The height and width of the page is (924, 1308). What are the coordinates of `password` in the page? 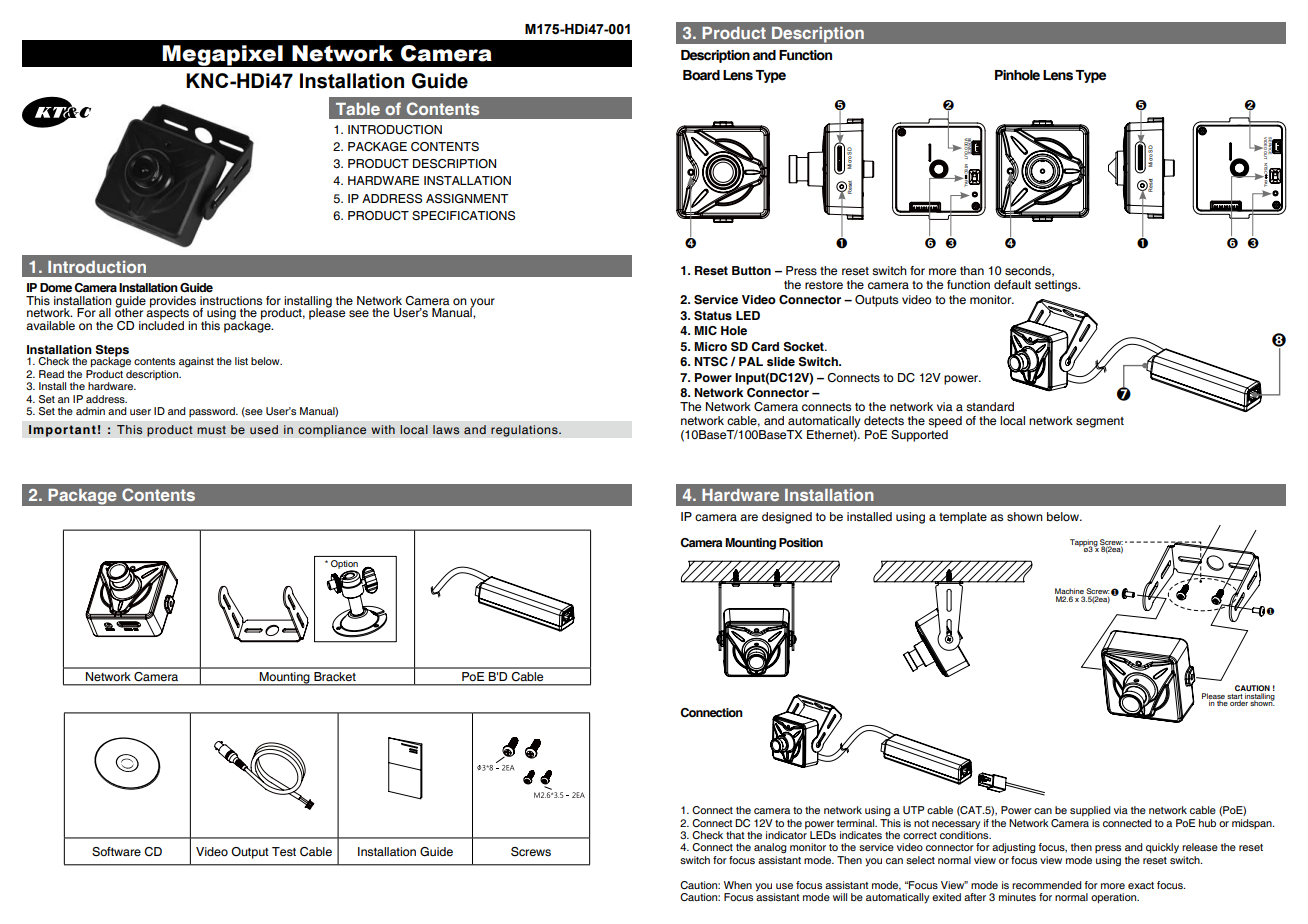 It's located at (213, 412).
